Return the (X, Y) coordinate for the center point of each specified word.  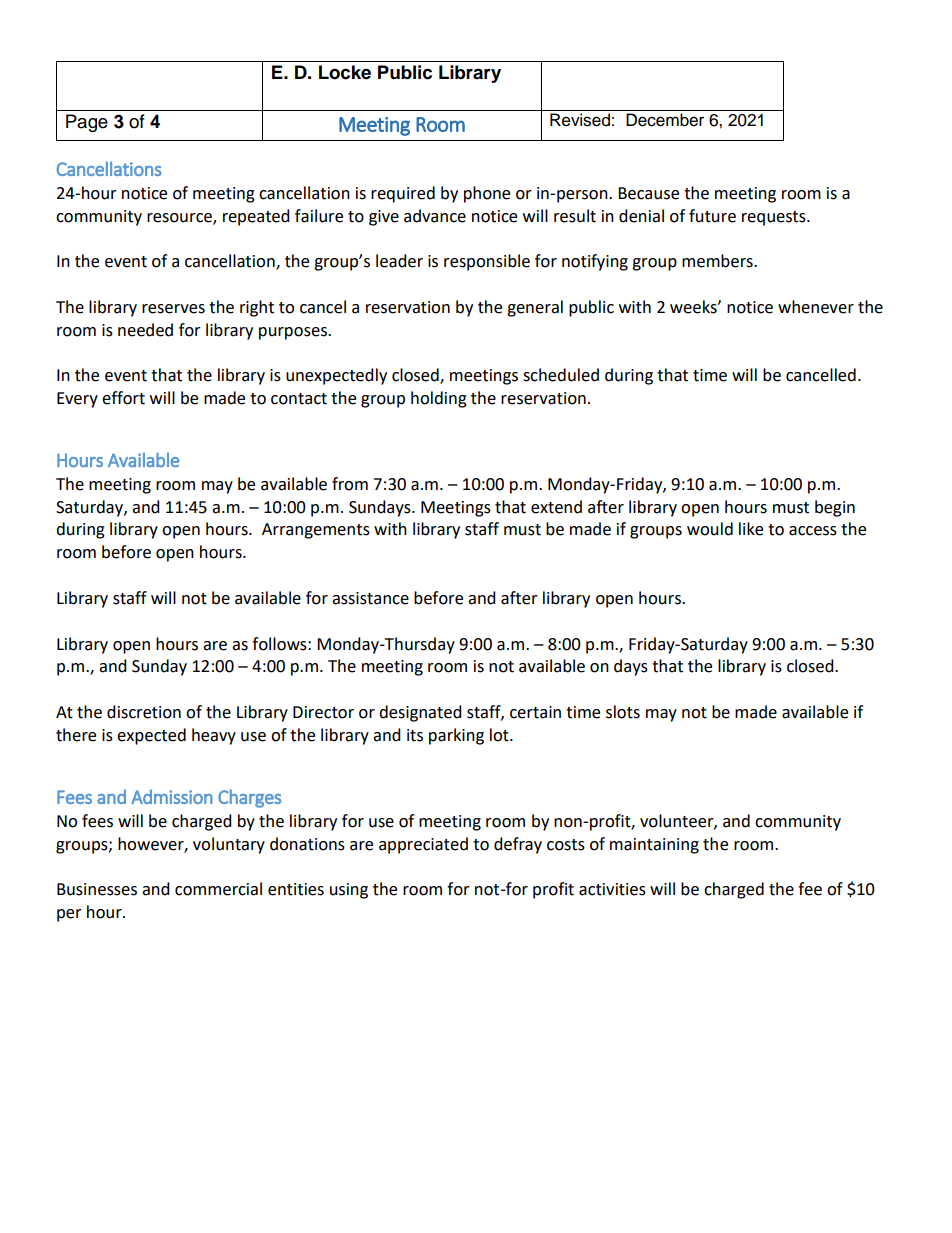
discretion (144, 712)
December (665, 120)
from (350, 484)
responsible (487, 262)
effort (123, 398)
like (751, 529)
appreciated (423, 845)
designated (420, 713)
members (718, 261)
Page (87, 123)
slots (623, 712)
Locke (345, 72)
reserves (173, 309)
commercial (218, 889)
